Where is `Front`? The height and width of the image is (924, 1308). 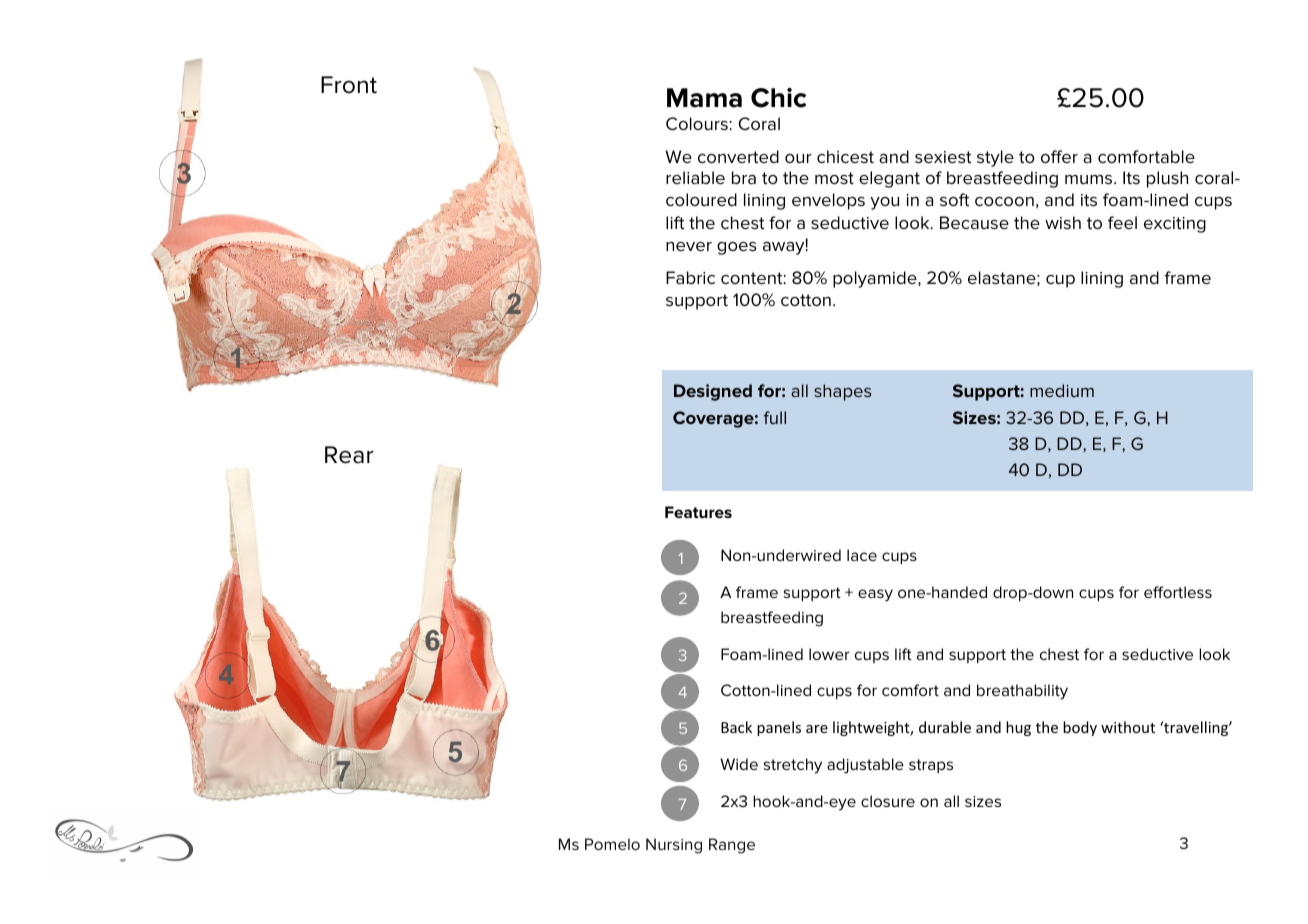
Front is located at coordinates (349, 85).
